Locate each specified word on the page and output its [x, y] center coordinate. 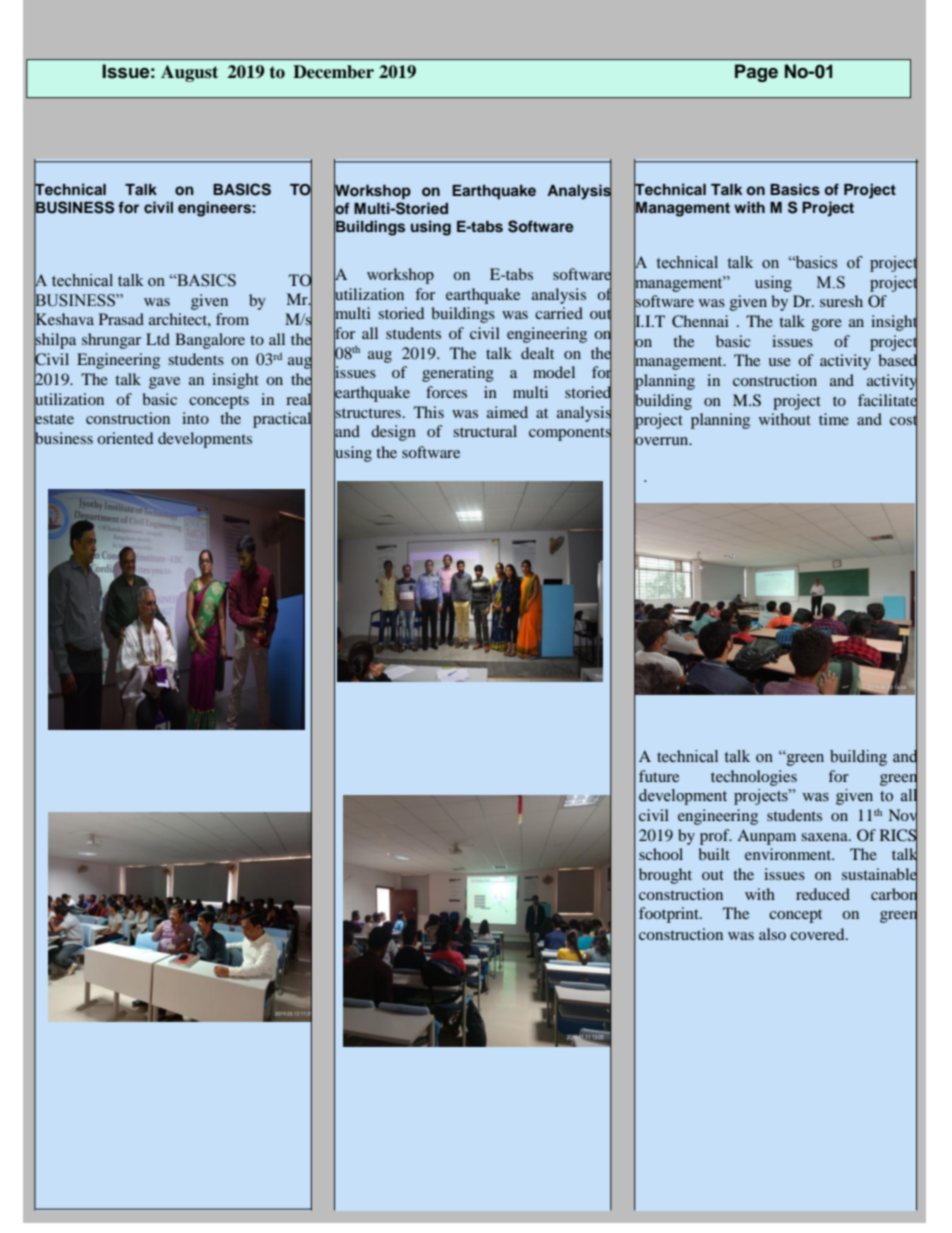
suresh [841, 301]
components [570, 434]
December [333, 72]
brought [665, 876]
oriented [125, 438]
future [659, 776]
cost [904, 420]
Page [756, 73]
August [189, 73]
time [834, 419]
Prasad [121, 319]
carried [559, 313]
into [195, 418]
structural [485, 431]
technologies [754, 778]
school [661, 854]
